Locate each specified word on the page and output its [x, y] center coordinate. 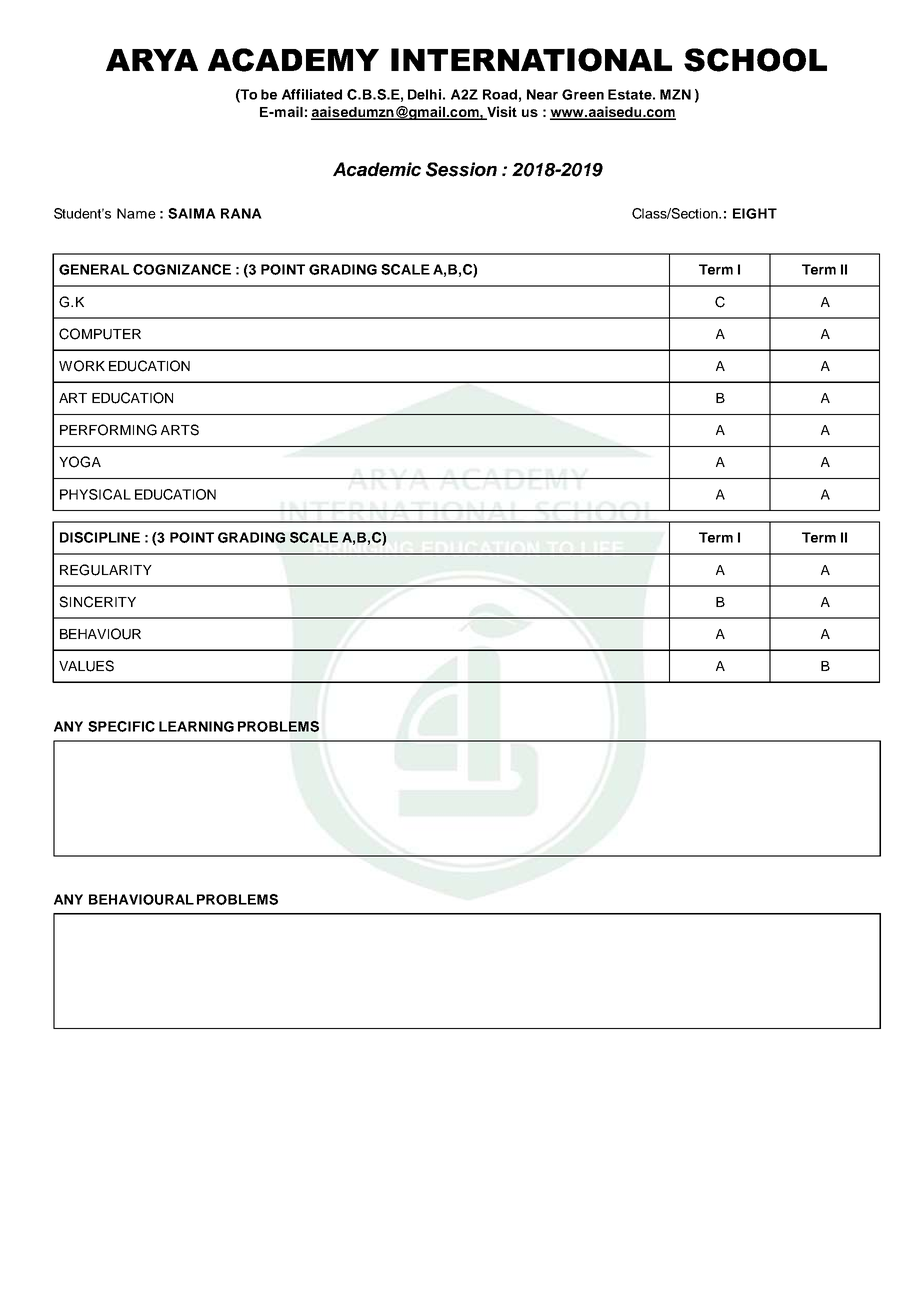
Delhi [424, 94]
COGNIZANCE [182, 269]
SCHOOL [755, 60]
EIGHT [755, 213]
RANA [241, 213]
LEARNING [196, 726]
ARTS [180, 430]
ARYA [152, 60]
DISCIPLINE [100, 537]
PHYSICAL [95, 494]
